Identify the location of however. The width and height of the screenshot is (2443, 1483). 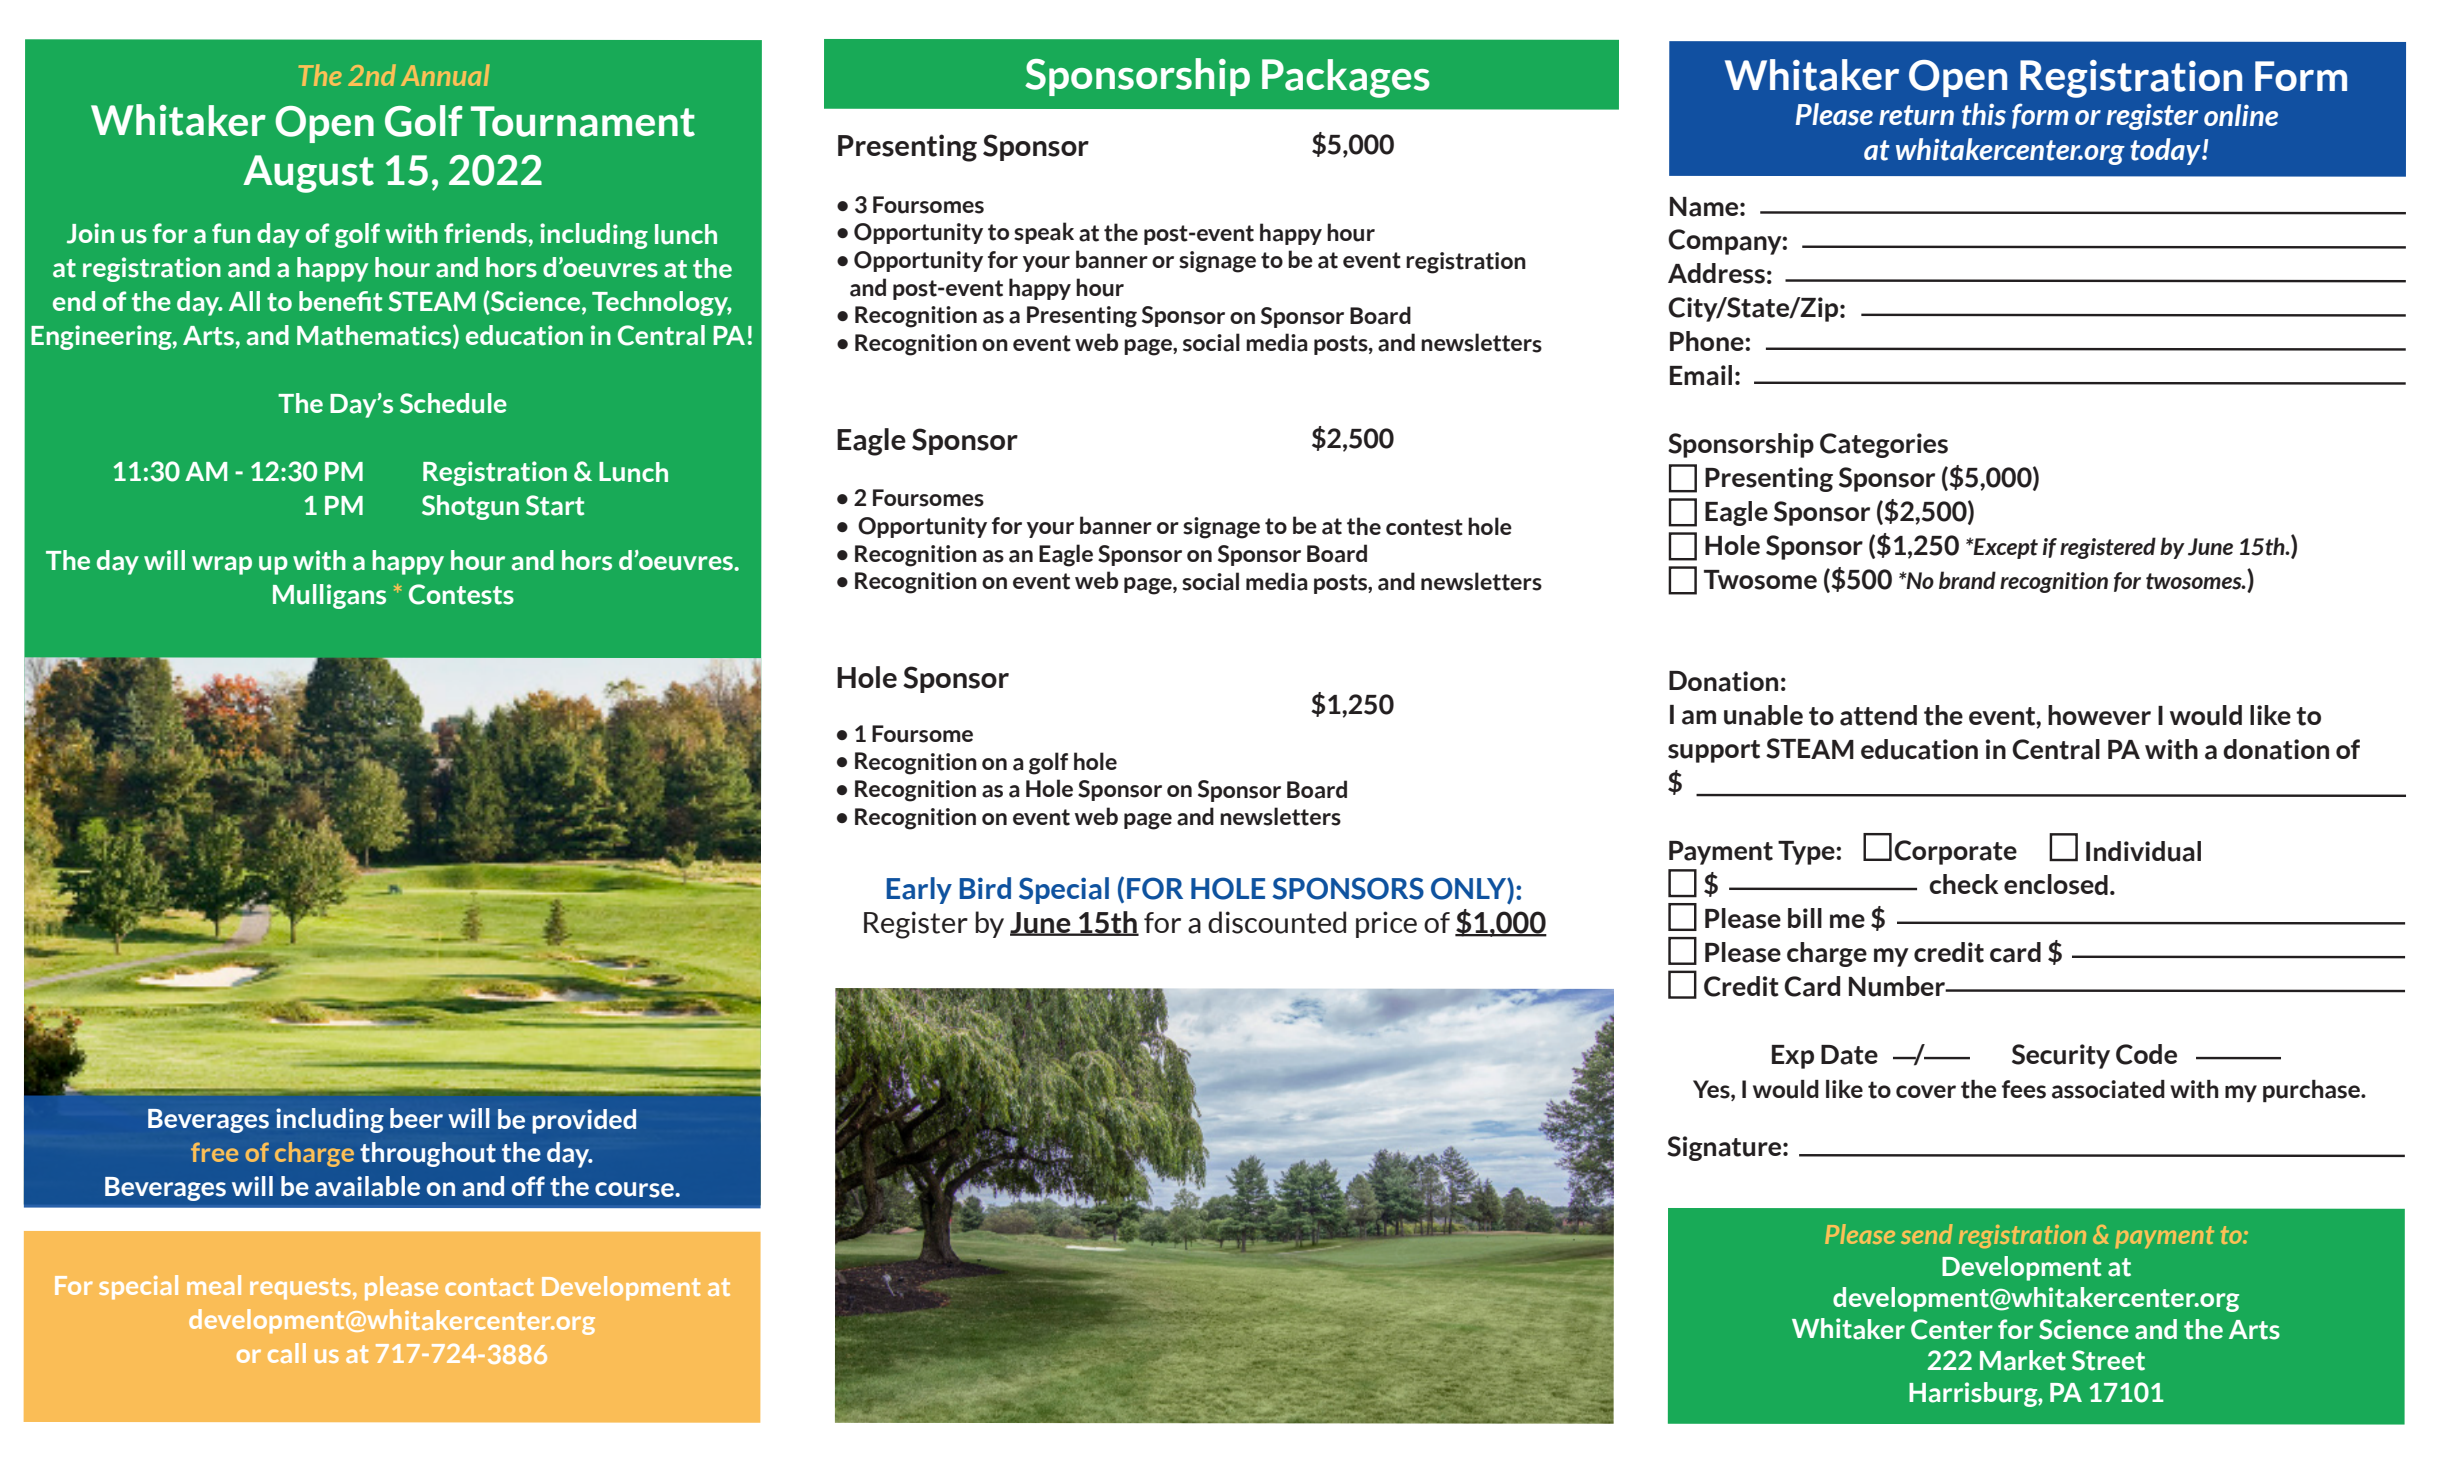
(2099, 715).
